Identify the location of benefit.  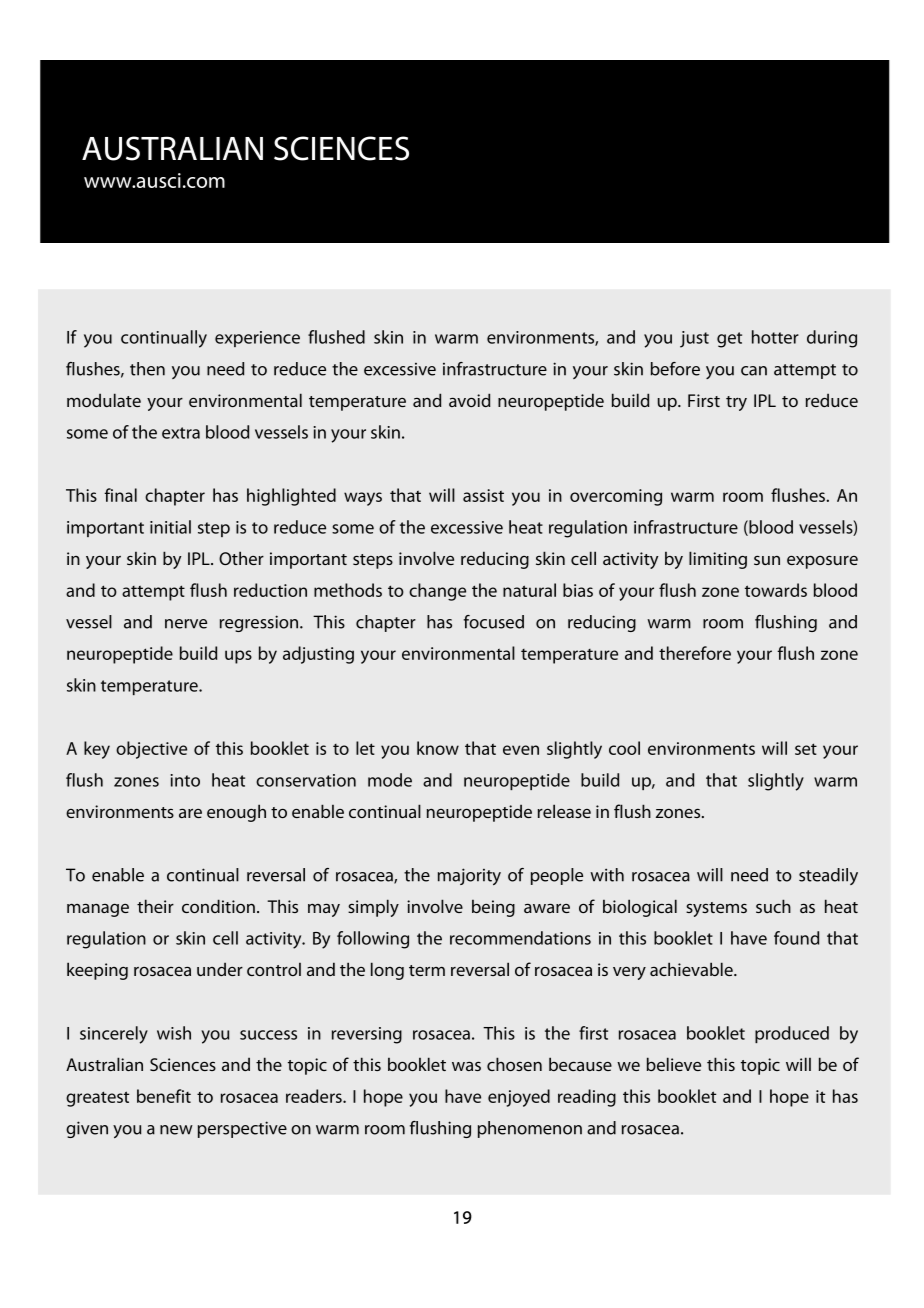
(164, 1096).
